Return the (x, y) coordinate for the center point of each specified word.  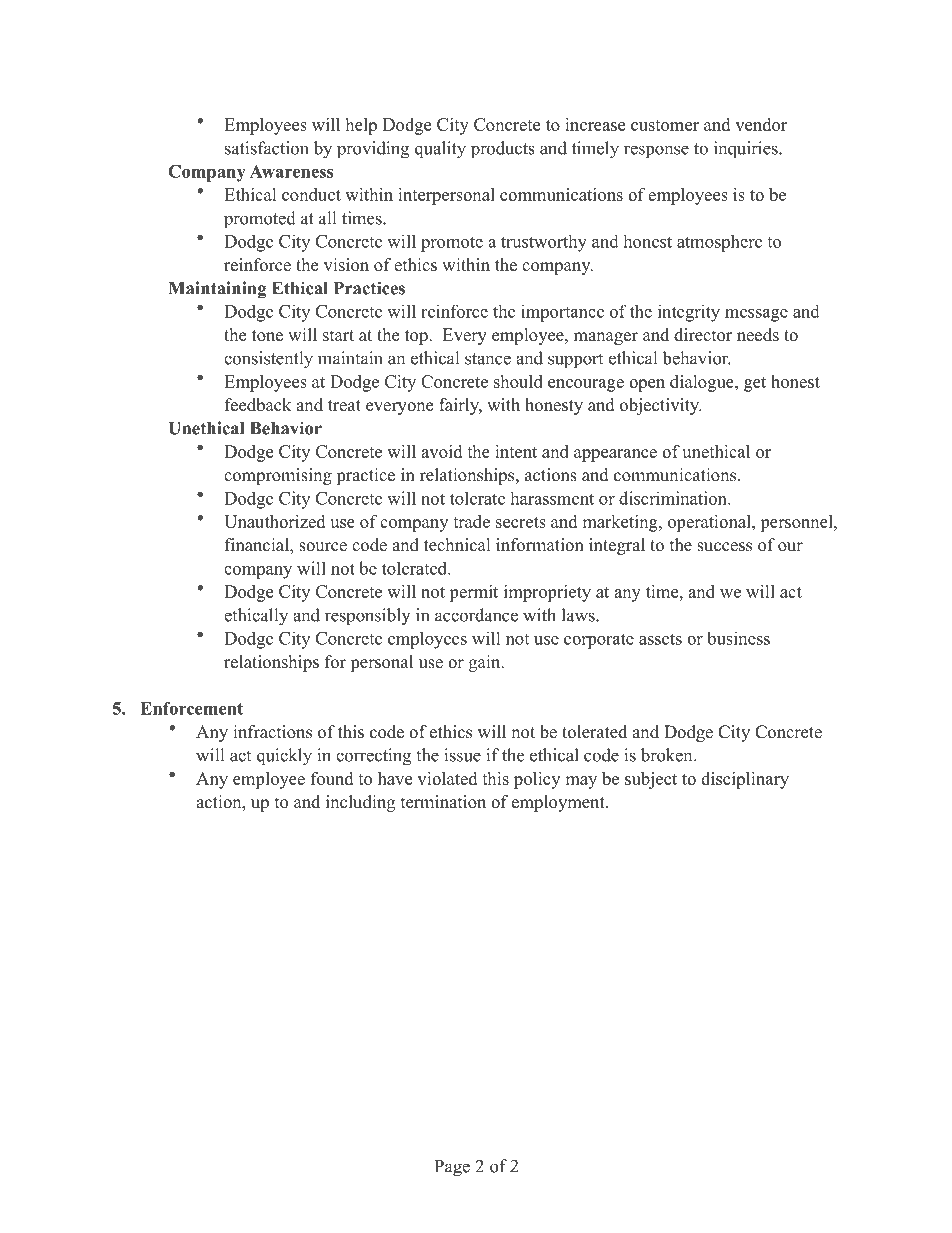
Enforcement (191, 708)
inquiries (747, 150)
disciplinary (745, 780)
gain (486, 663)
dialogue (703, 383)
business (738, 638)
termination (443, 802)
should (518, 381)
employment (559, 803)
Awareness (291, 171)
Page (452, 1168)
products (503, 150)
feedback (258, 405)
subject (651, 780)
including (360, 803)
